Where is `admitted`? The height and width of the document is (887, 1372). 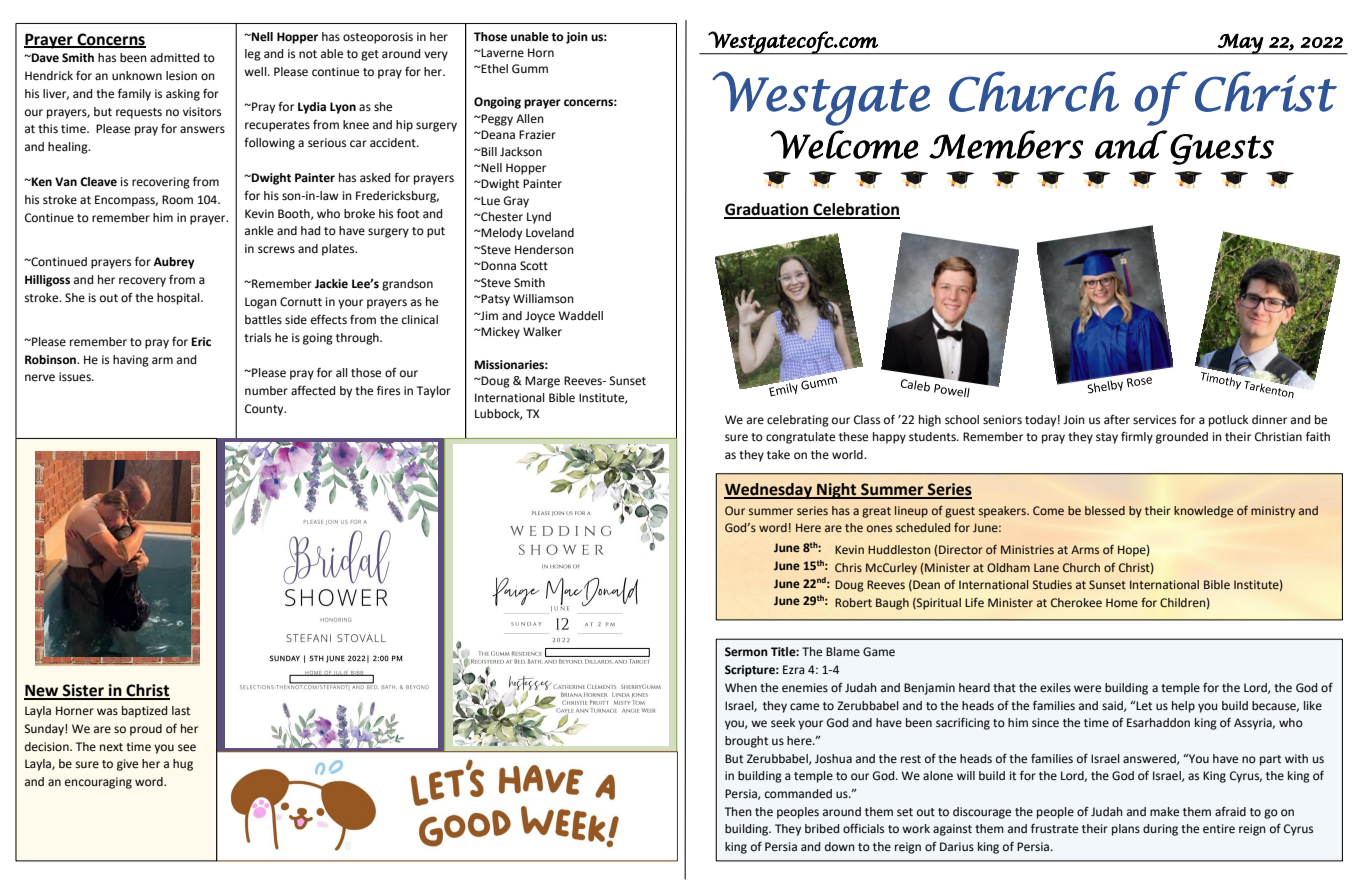 admitted is located at coordinates (174, 57).
